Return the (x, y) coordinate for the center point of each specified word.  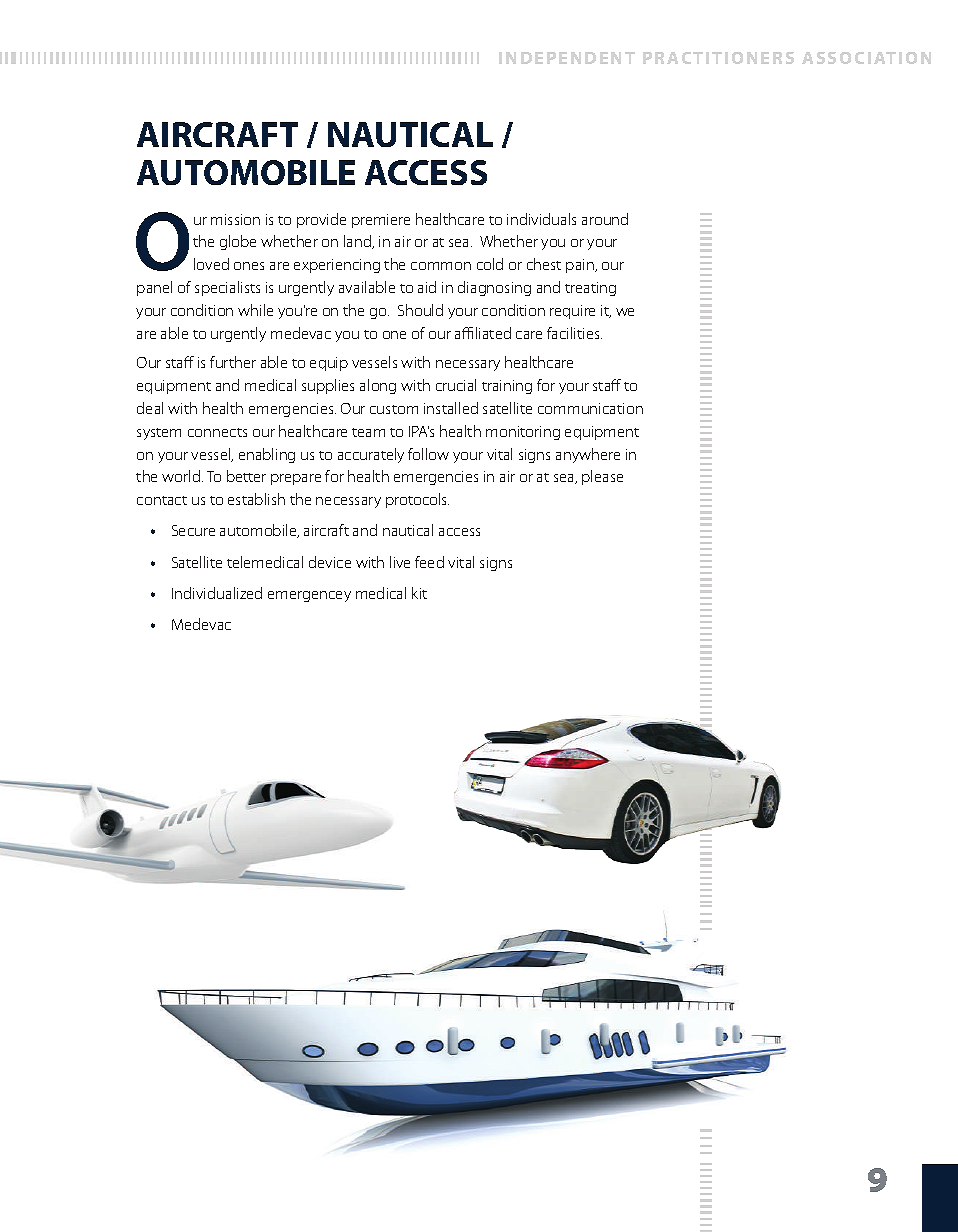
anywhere (588, 455)
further (233, 362)
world (182, 476)
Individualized (217, 593)
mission (235, 219)
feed (429, 562)
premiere (381, 221)
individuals (541, 219)
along (378, 386)
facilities (574, 333)
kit (419, 593)
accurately (371, 455)
